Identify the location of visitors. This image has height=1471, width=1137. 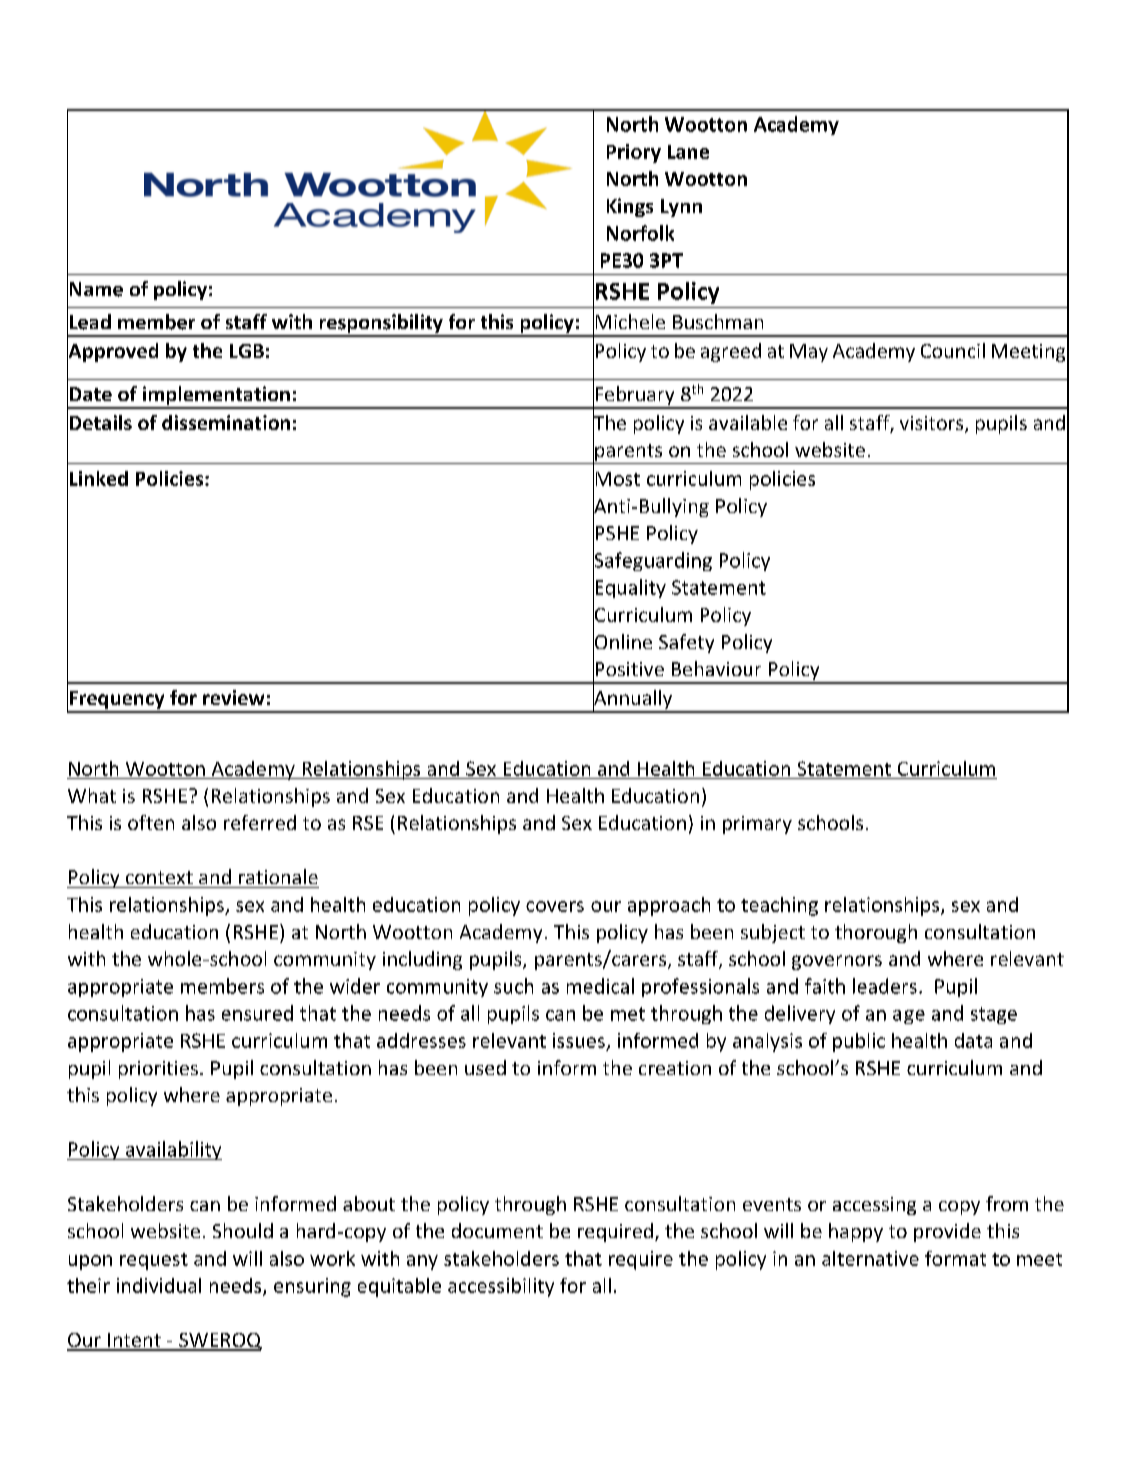
(933, 424).
